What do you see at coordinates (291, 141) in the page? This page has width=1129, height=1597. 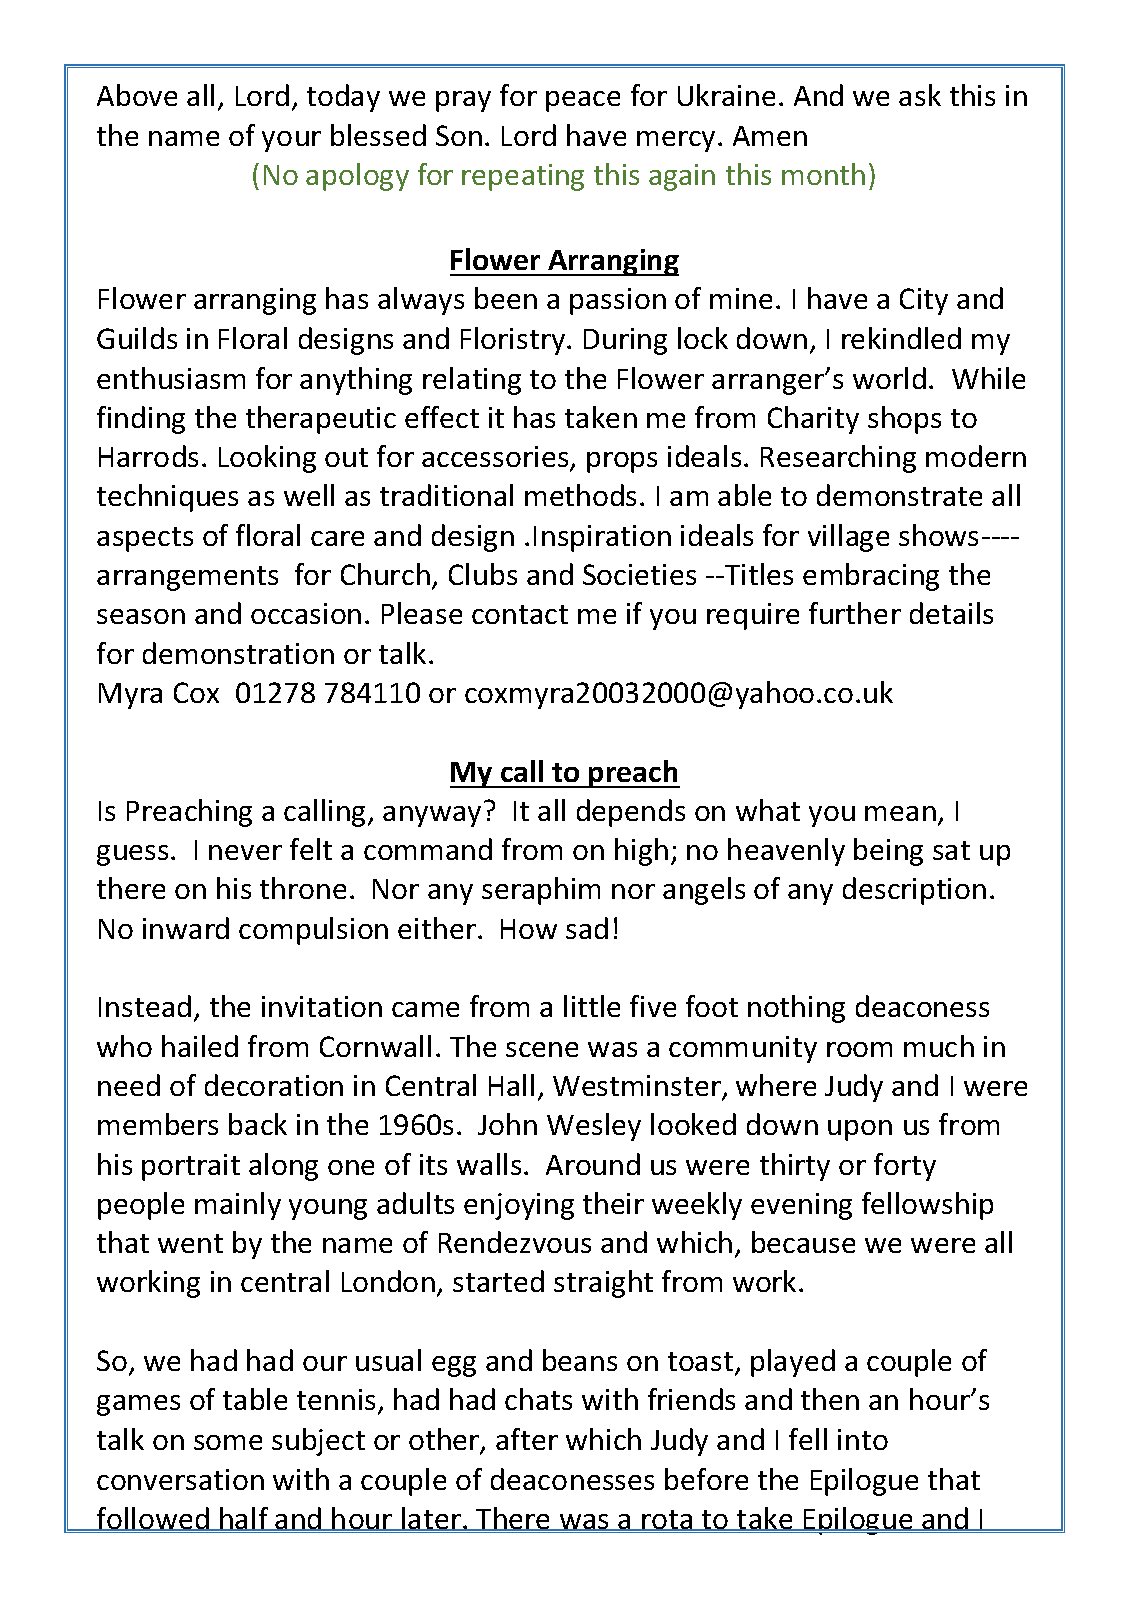 I see `your` at bounding box center [291, 141].
